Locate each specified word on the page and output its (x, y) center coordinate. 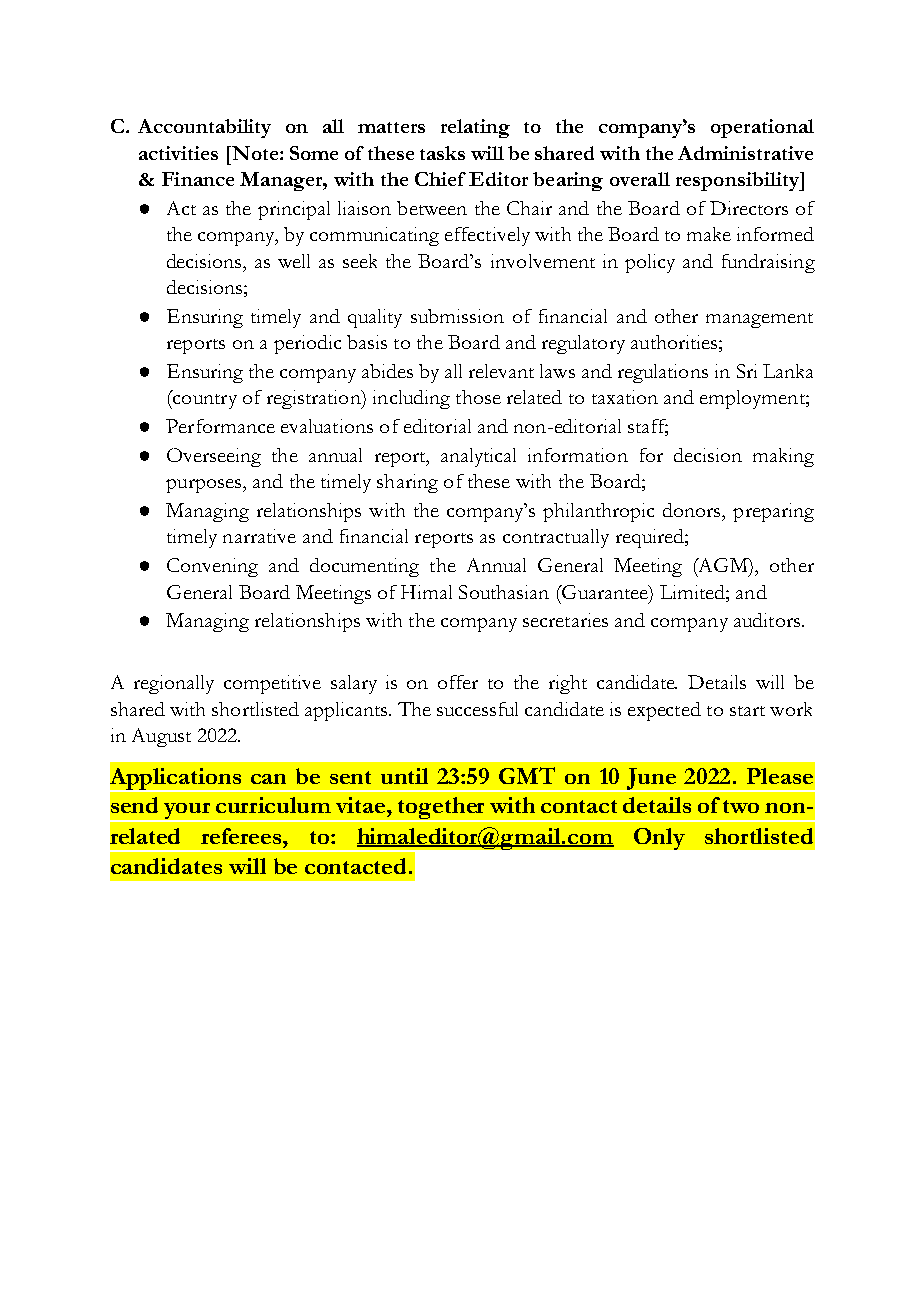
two (741, 806)
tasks (442, 153)
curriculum (273, 805)
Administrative (745, 153)
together (442, 809)
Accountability (204, 128)
